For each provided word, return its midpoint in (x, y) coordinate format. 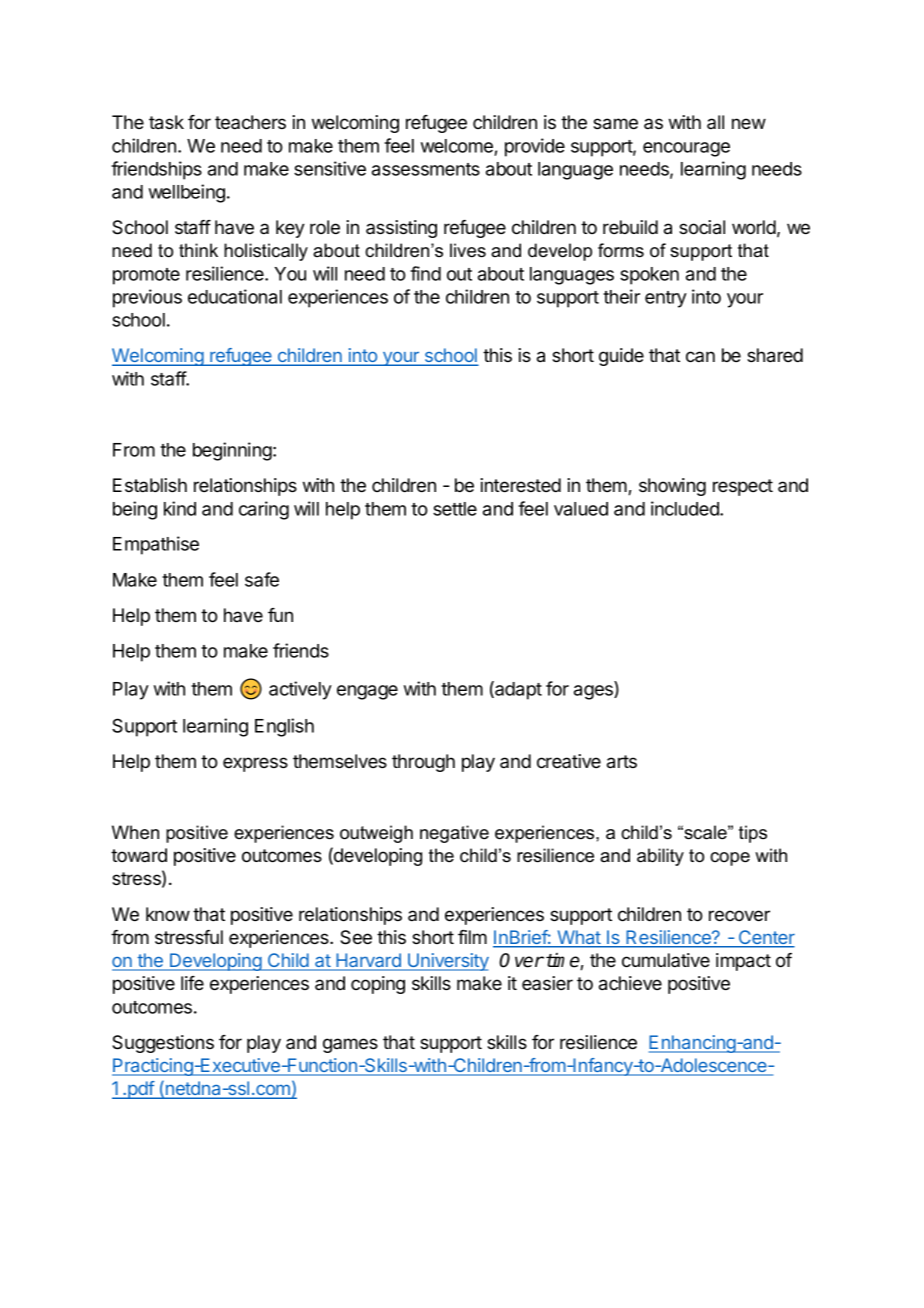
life (192, 983)
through (423, 763)
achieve (630, 983)
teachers (250, 122)
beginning (233, 451)
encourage (686, 149)
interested (520, 485)
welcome (457, 146)
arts (622, 762)
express (255, 764)
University (447, 962)
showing (672, 487)
